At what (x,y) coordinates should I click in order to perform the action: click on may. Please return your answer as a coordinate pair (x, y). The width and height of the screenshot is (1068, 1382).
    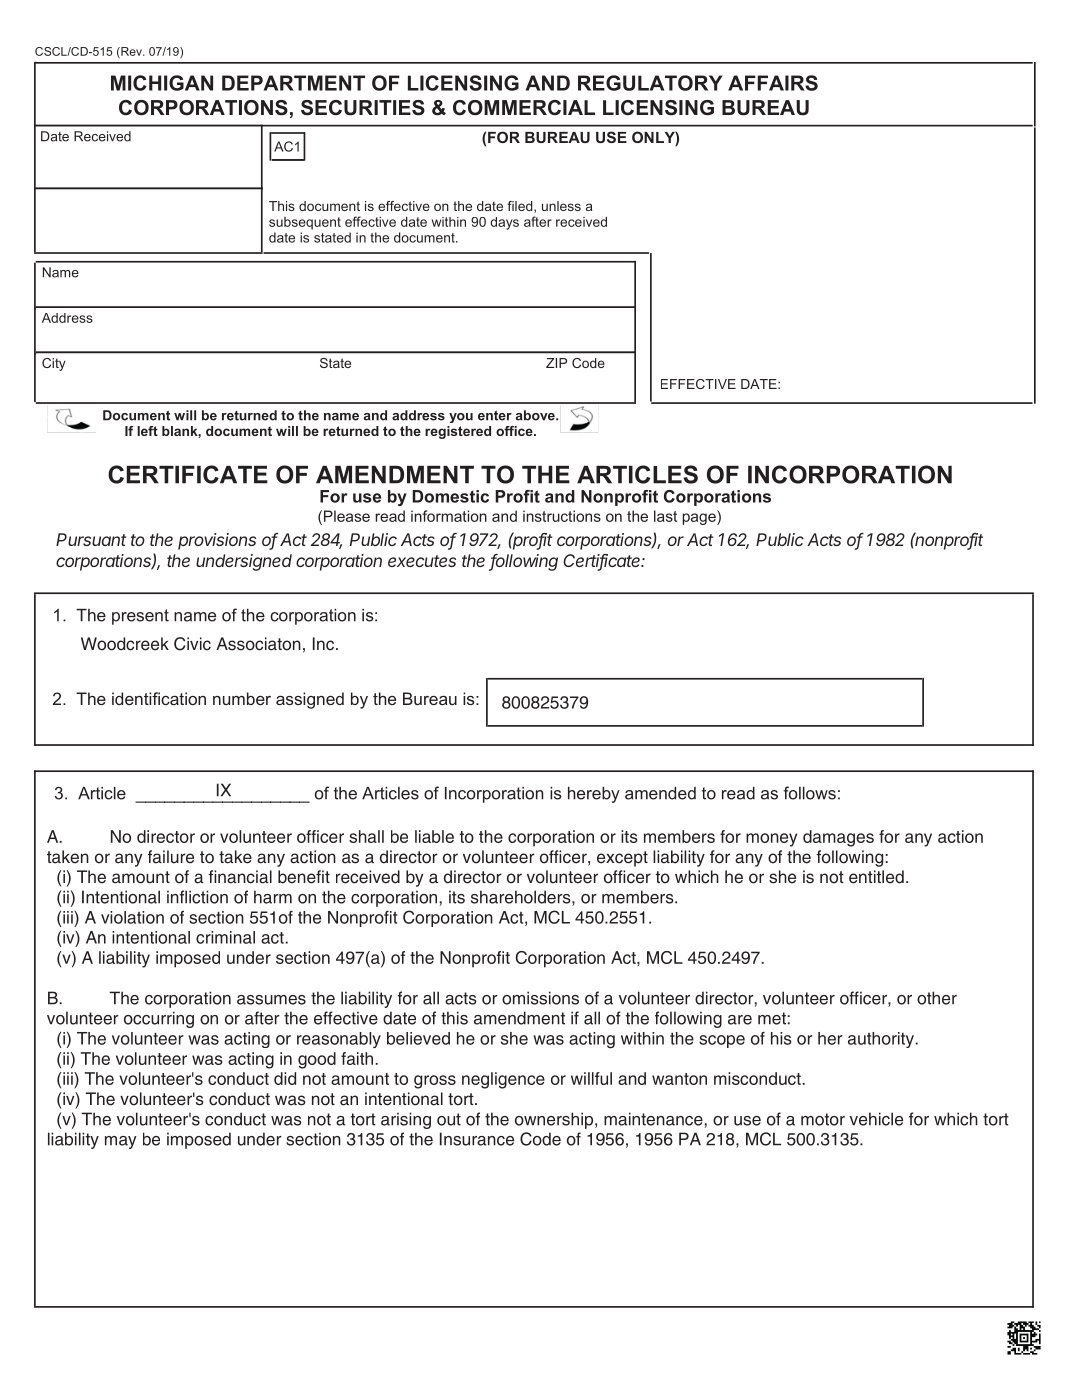
    Looking at the image, I should click on (121, 1142).
